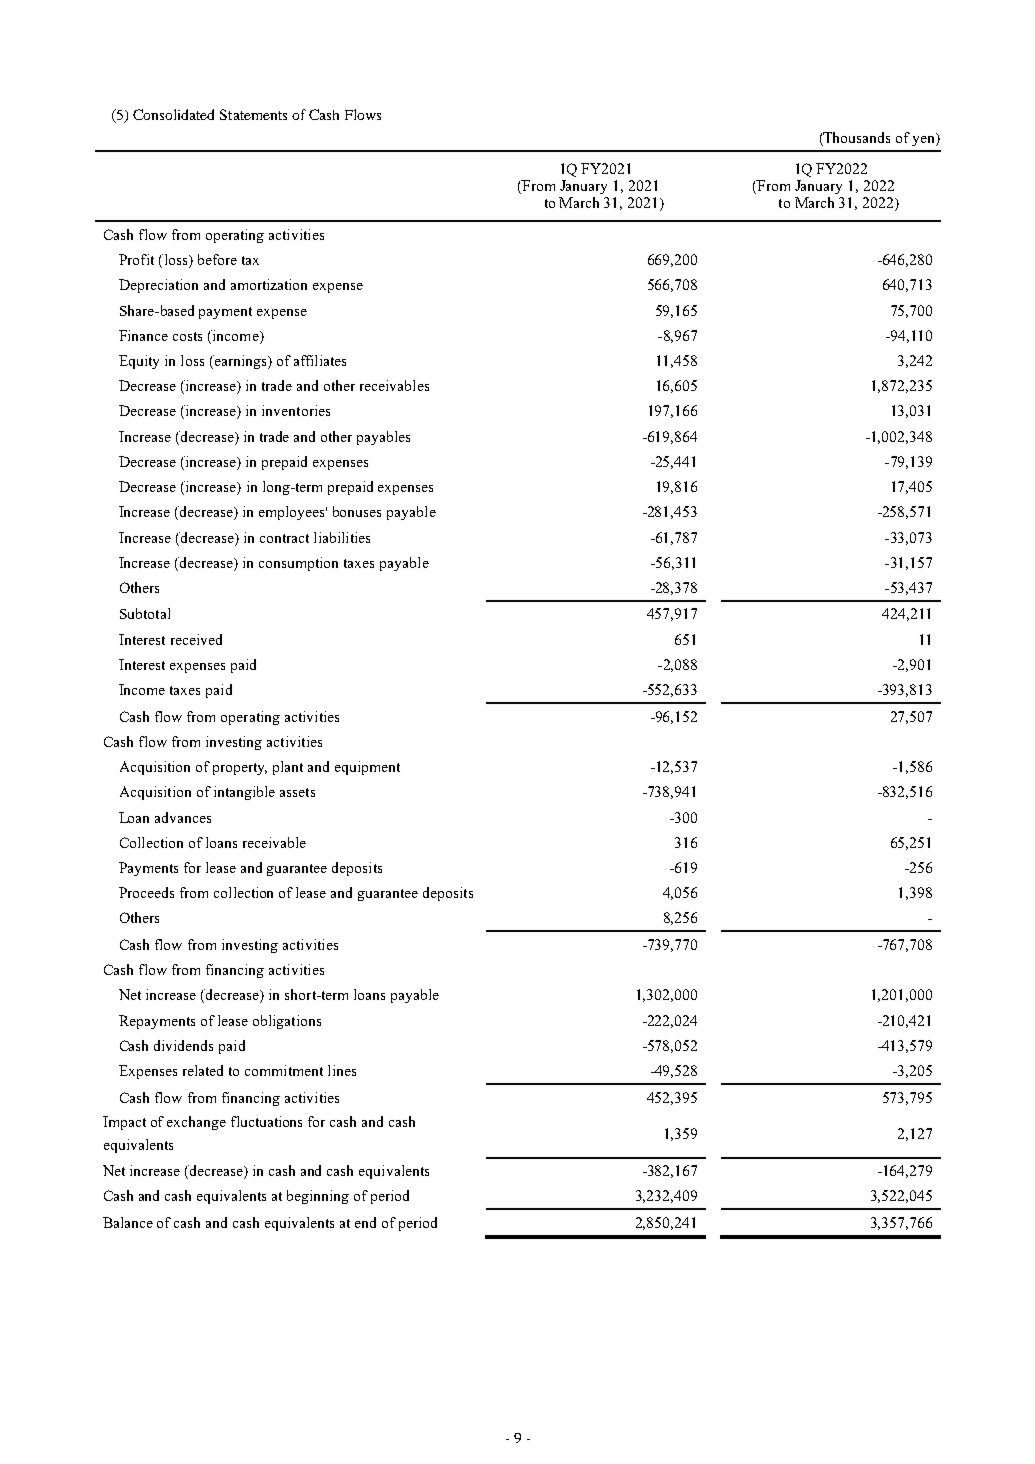  Describe the element at coordinates (357, 511) in the document. I see `bonuses` at that location.
